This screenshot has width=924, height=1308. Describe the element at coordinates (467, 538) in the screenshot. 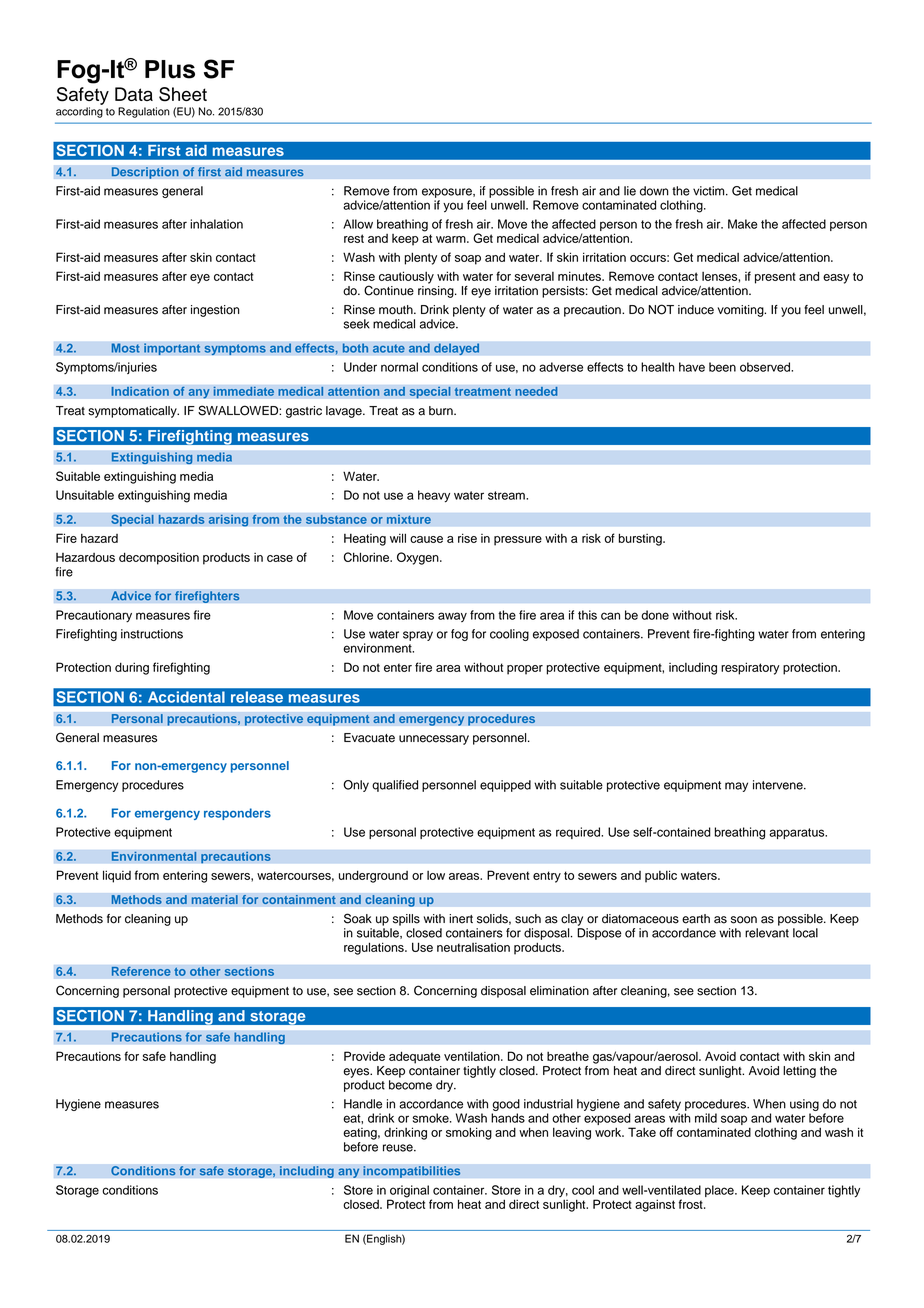

I see `rise` at that location.
